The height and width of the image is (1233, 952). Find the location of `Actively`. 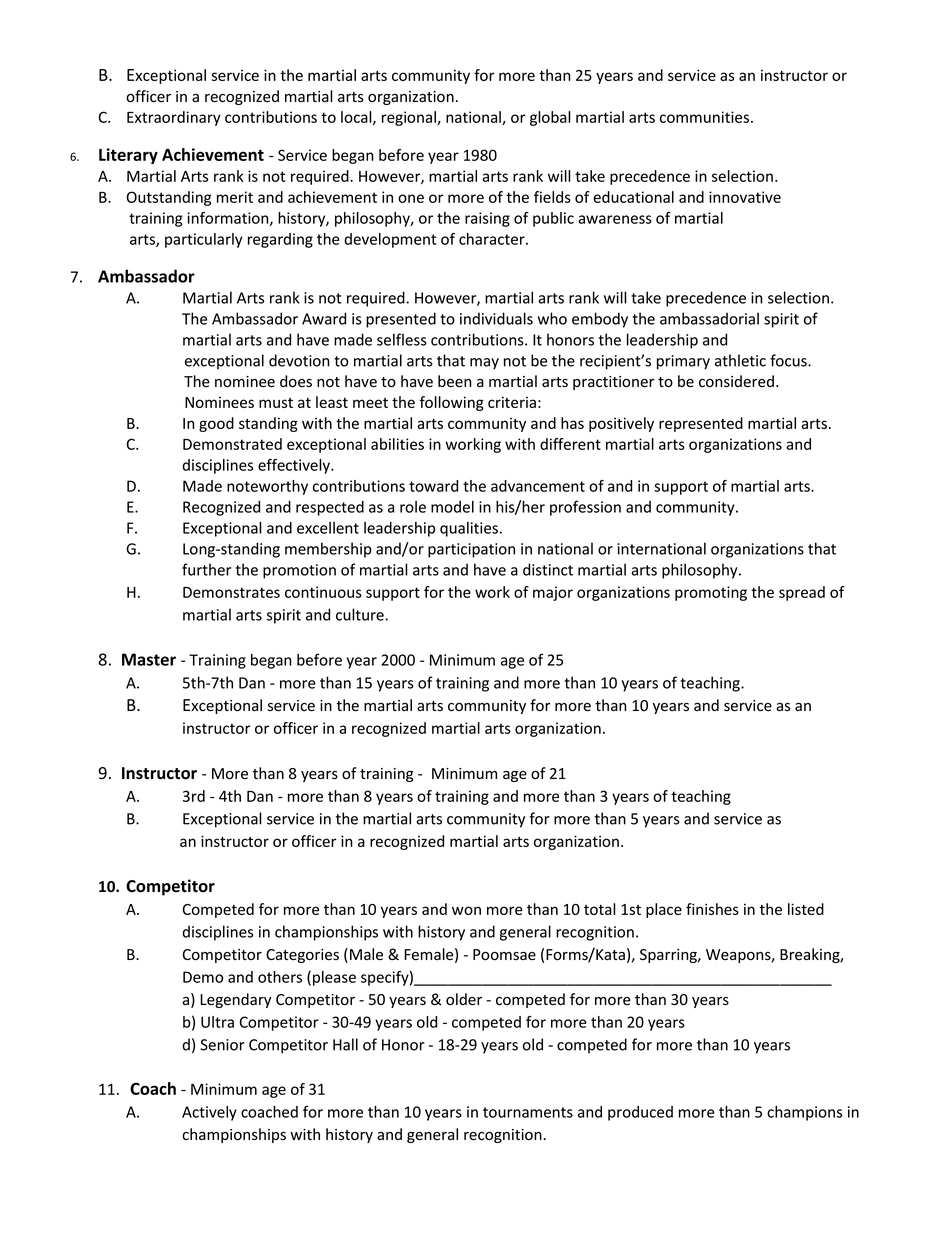

Actively is located at coordinates (209, 1113).
